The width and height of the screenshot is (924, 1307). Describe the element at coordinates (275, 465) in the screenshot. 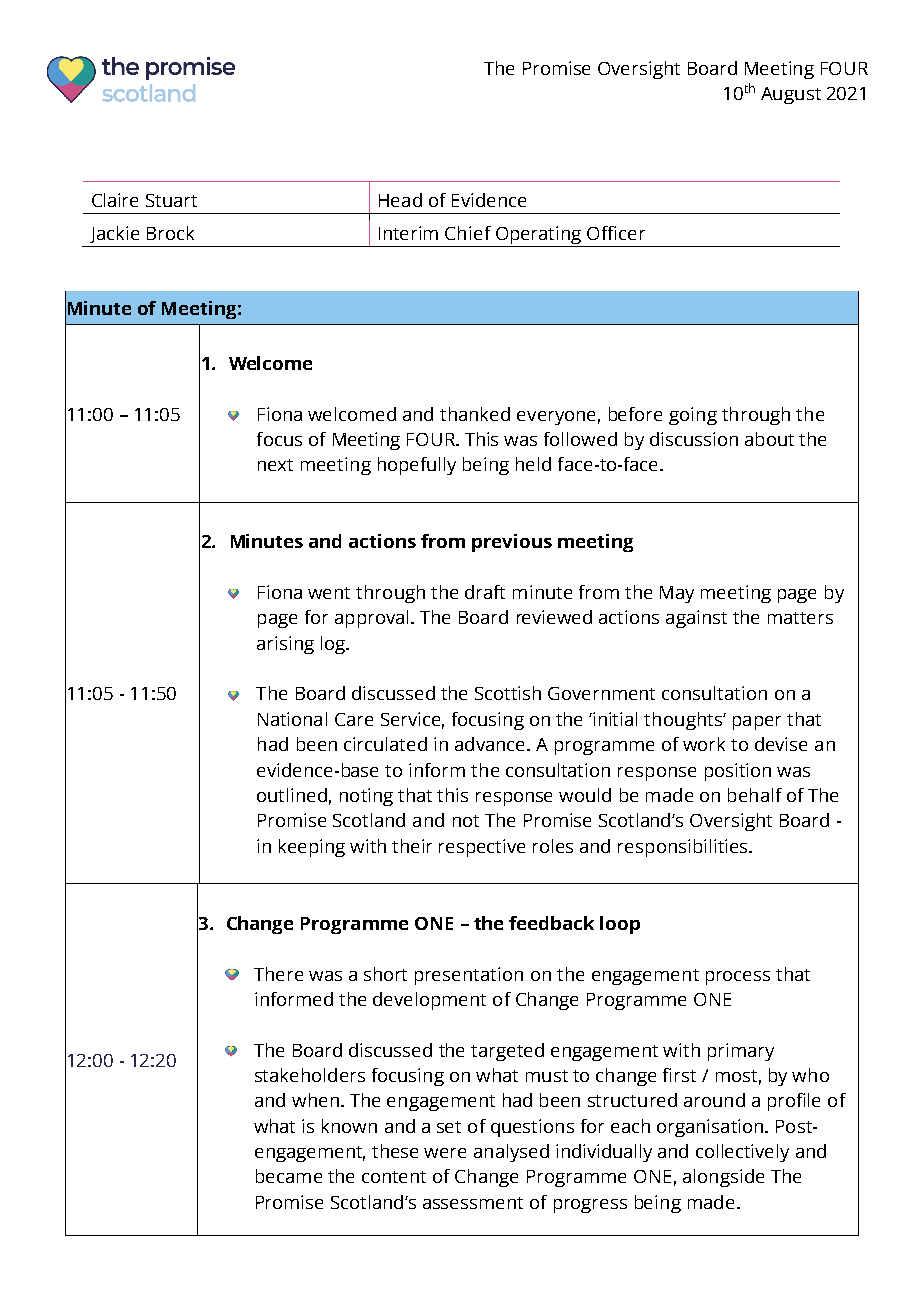

I see `next` at that location.
